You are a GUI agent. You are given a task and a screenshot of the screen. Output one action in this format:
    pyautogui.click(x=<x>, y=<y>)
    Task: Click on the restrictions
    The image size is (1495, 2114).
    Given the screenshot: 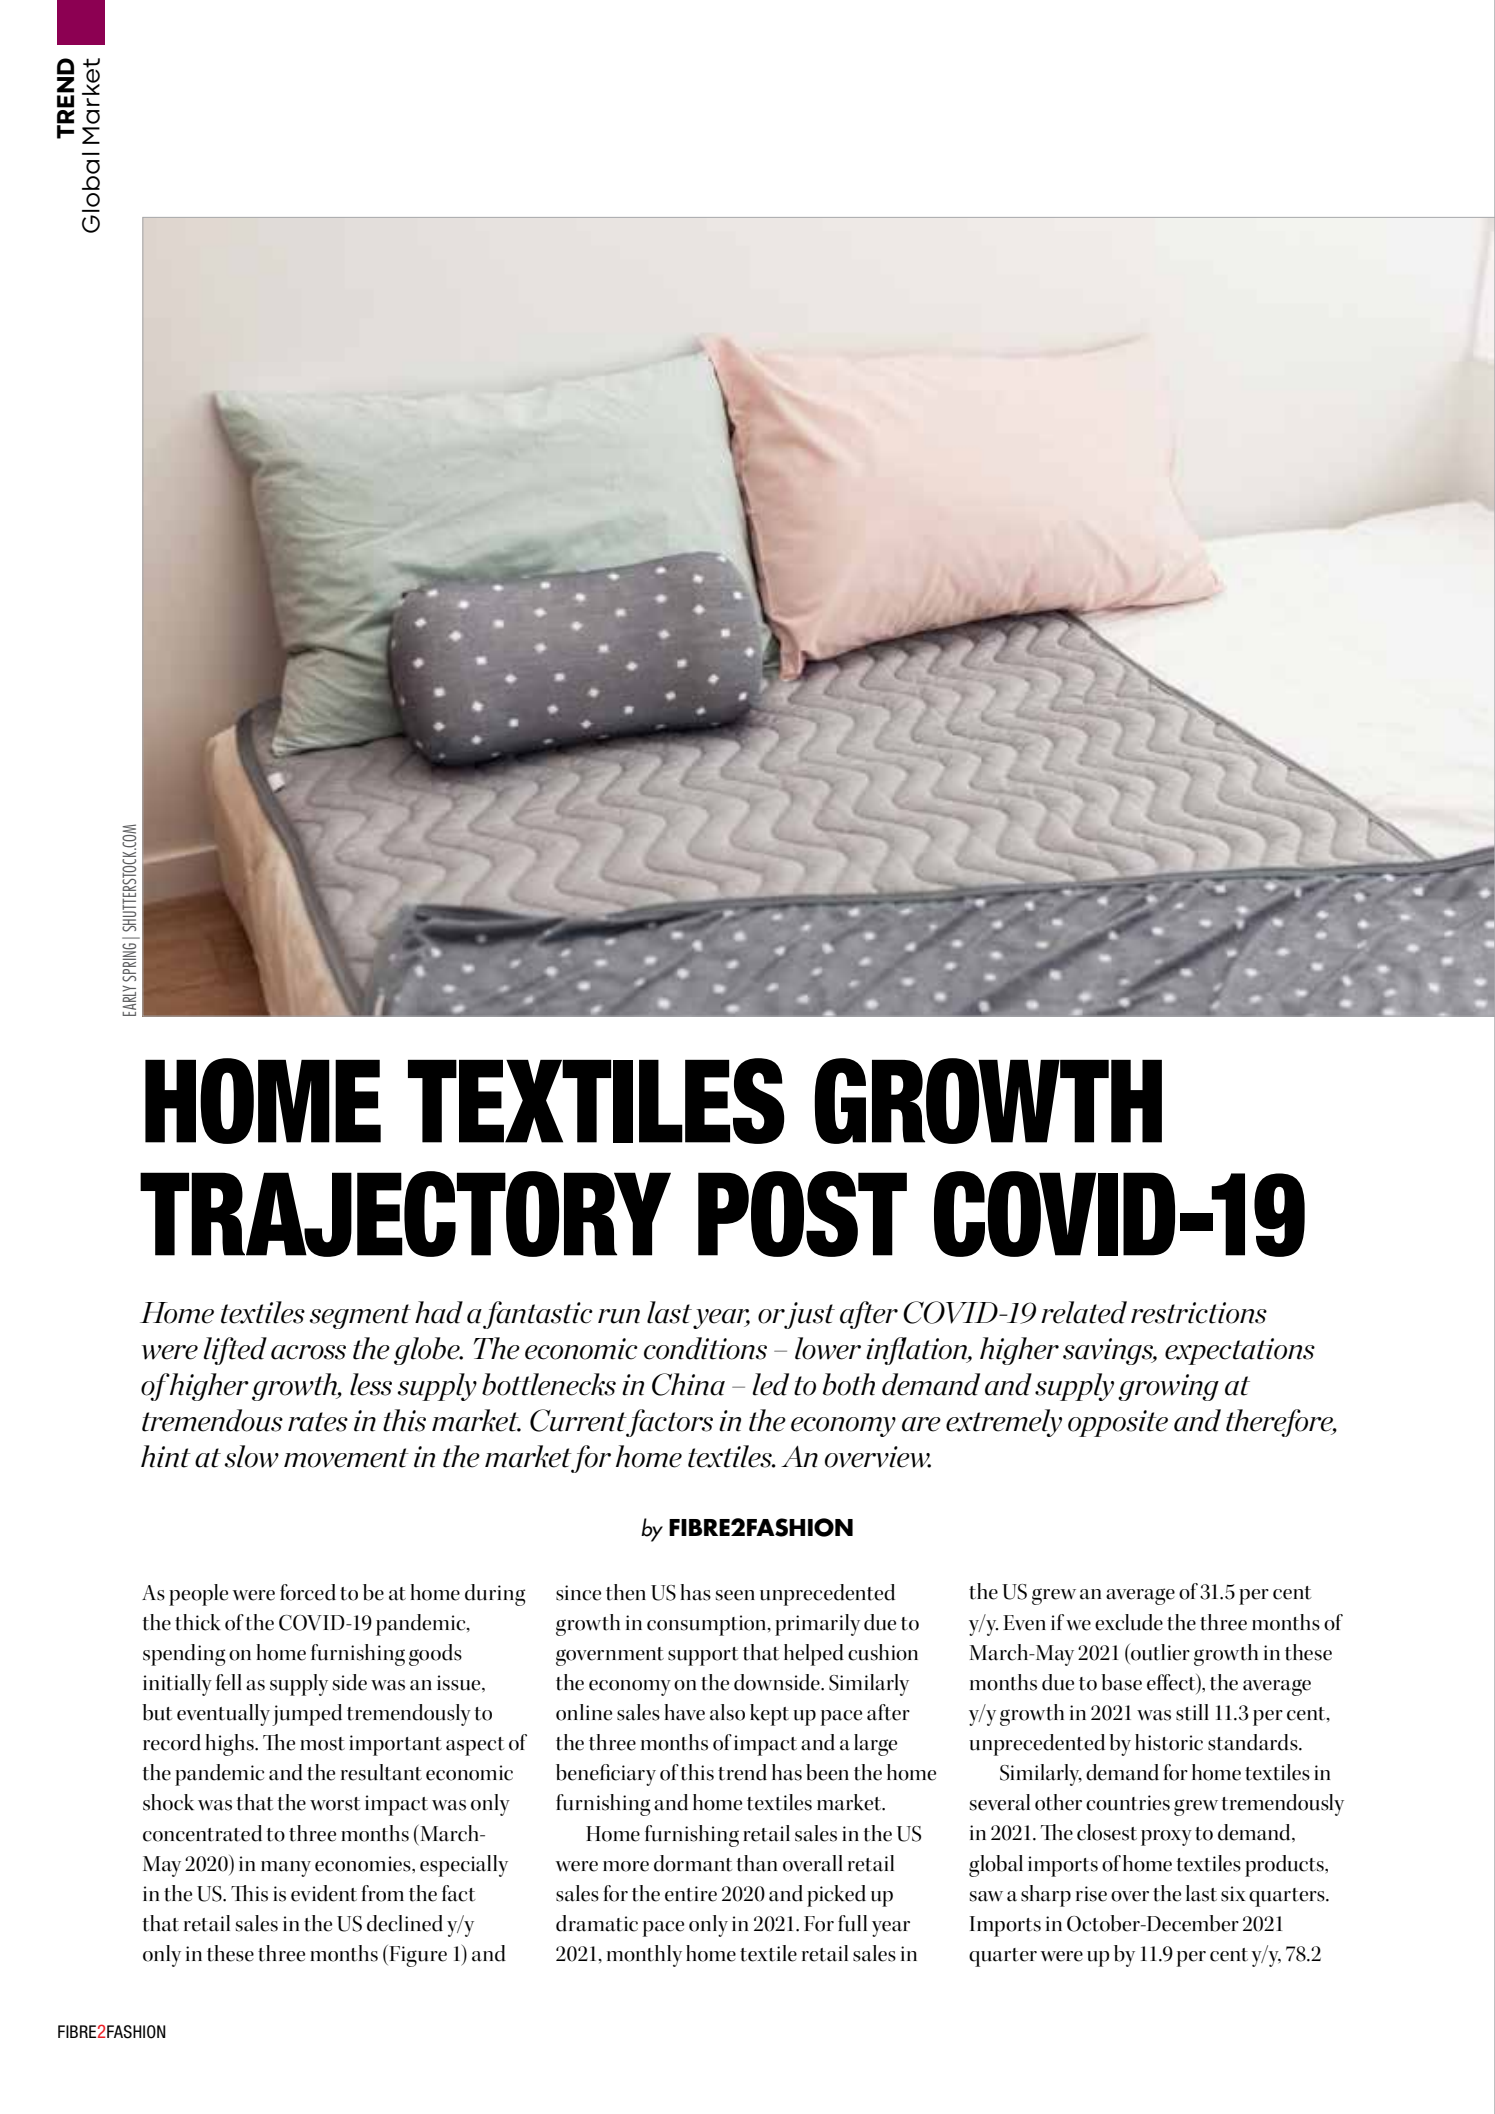 What is the action you would take?
    pyautogui.click(x=1199, y=1313)
